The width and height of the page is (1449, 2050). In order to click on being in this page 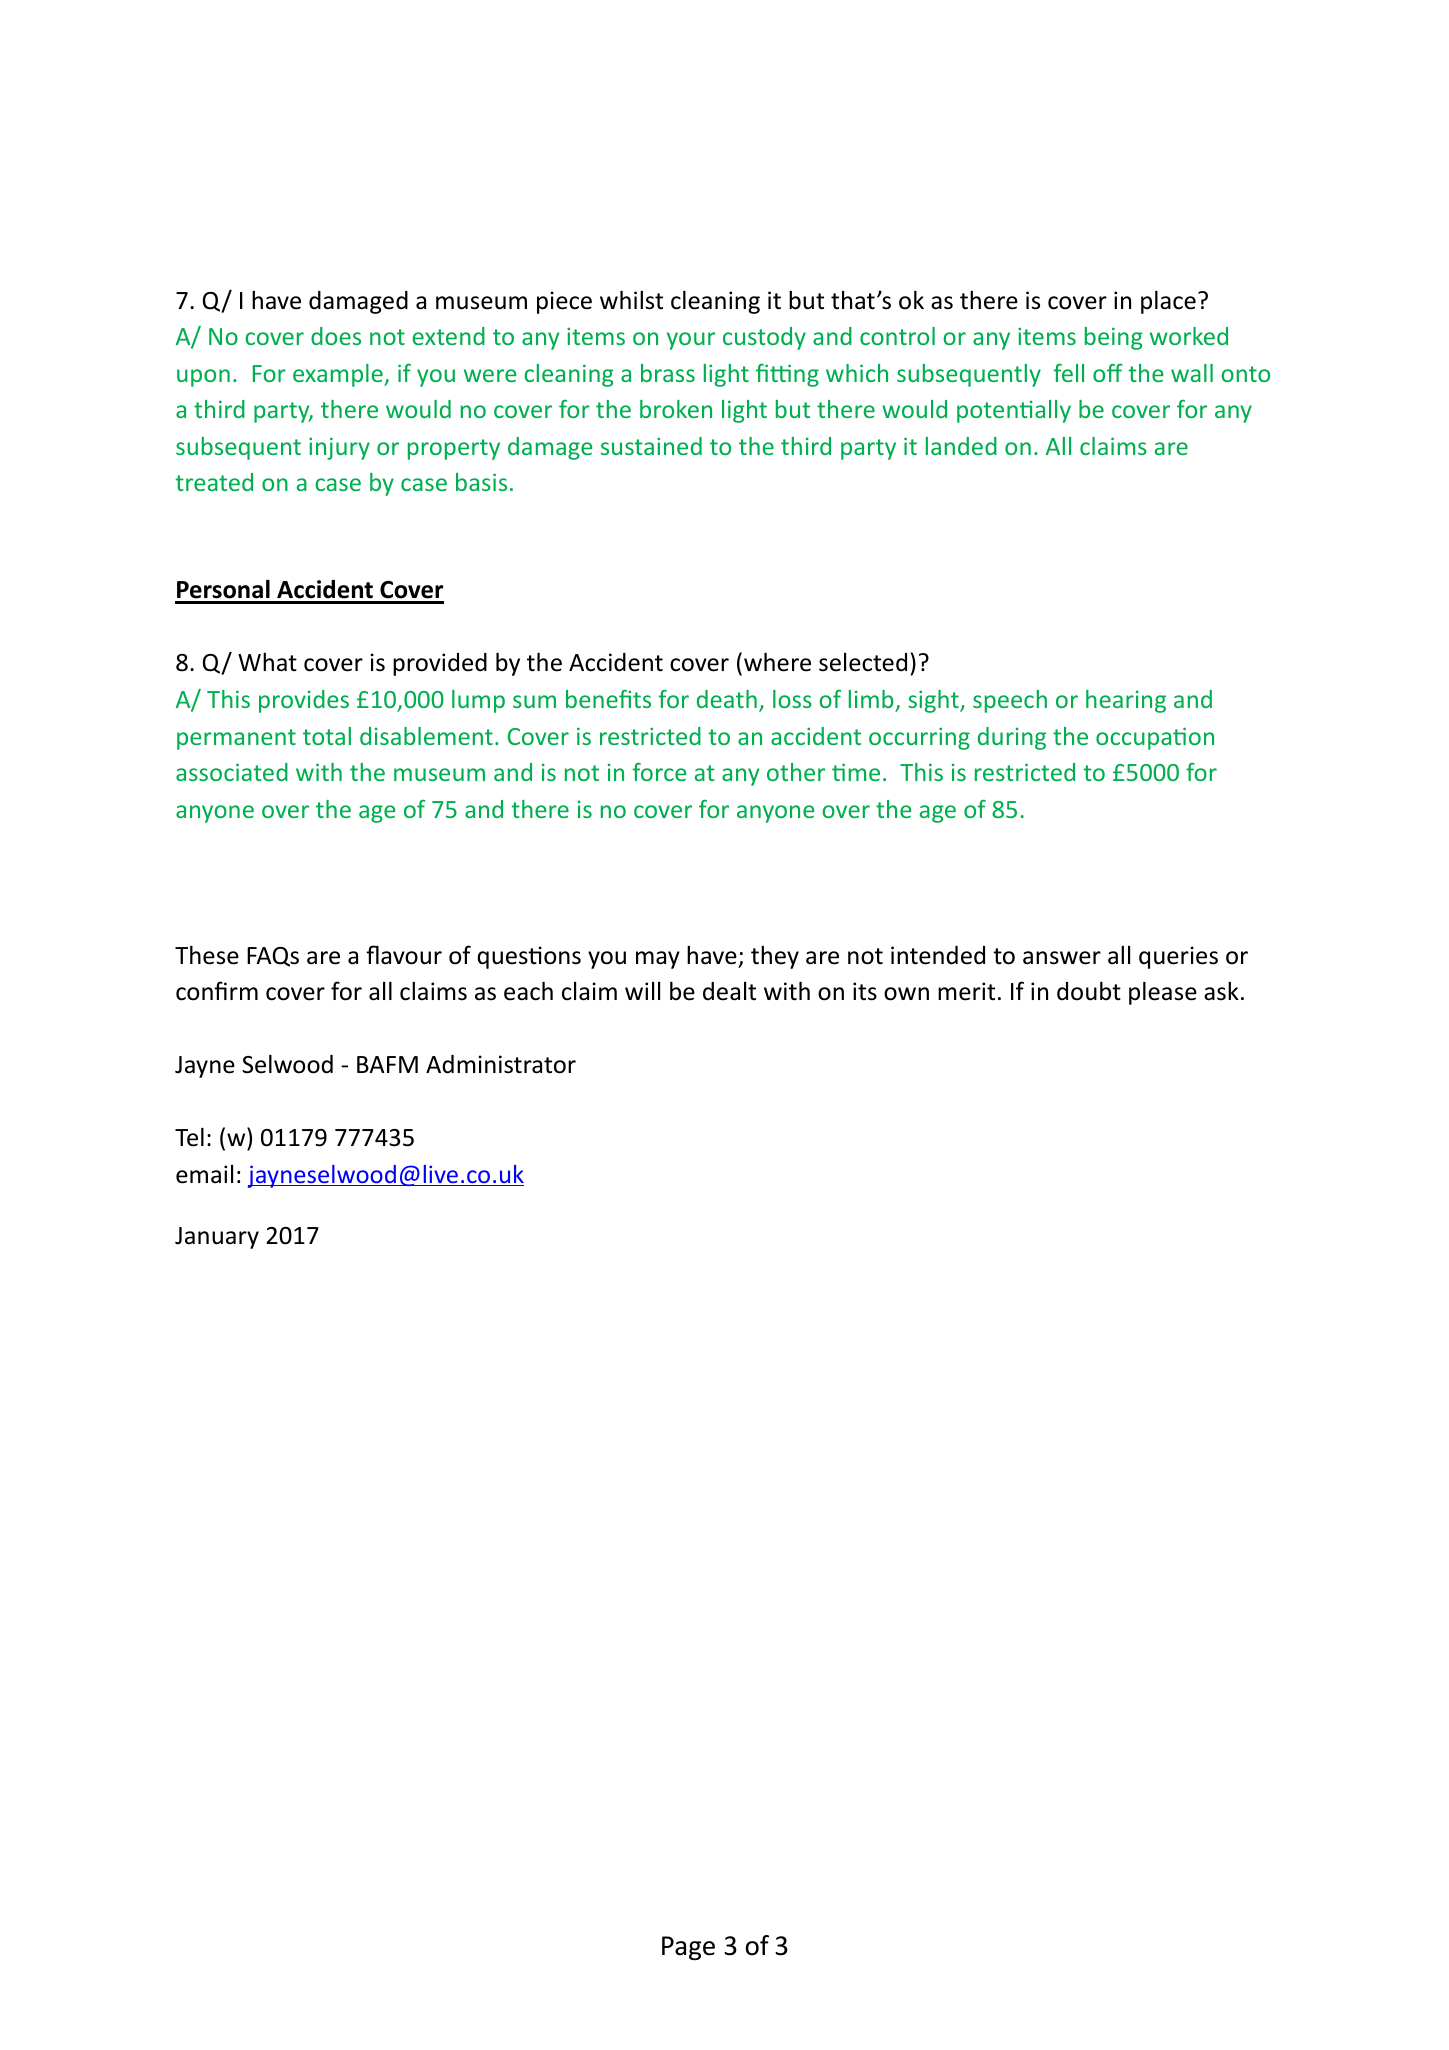, I will do `click(1114, 338)`.
